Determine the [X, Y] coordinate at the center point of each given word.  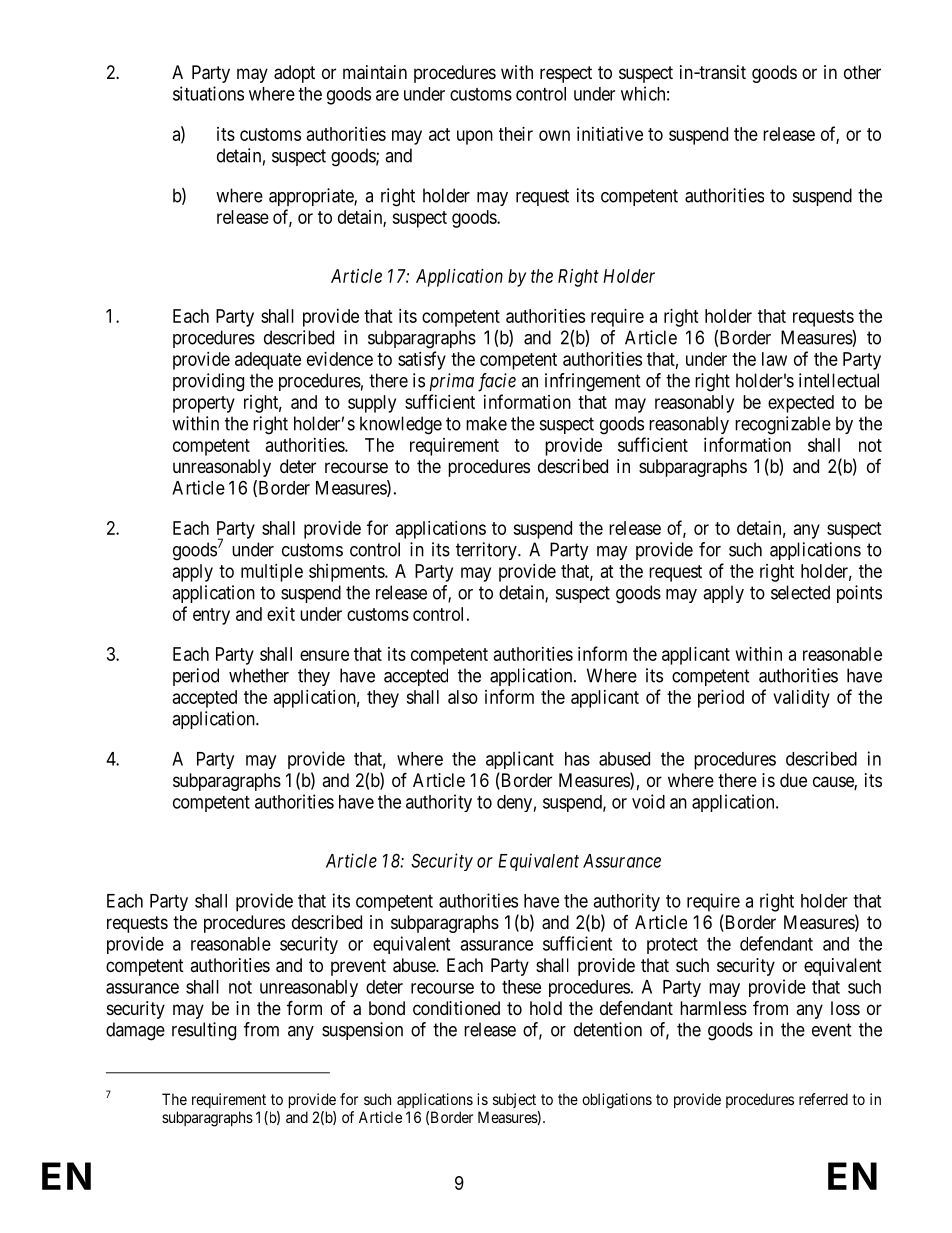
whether [259, 675]
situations [208, 93]
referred [823, 1099]
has [577, 759]
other [862, 72]
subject [514, 1100]
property [204, 404]
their [516, 134]
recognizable [783, 425]
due [793, 780]
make [486, 423]
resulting [204, 1031]
